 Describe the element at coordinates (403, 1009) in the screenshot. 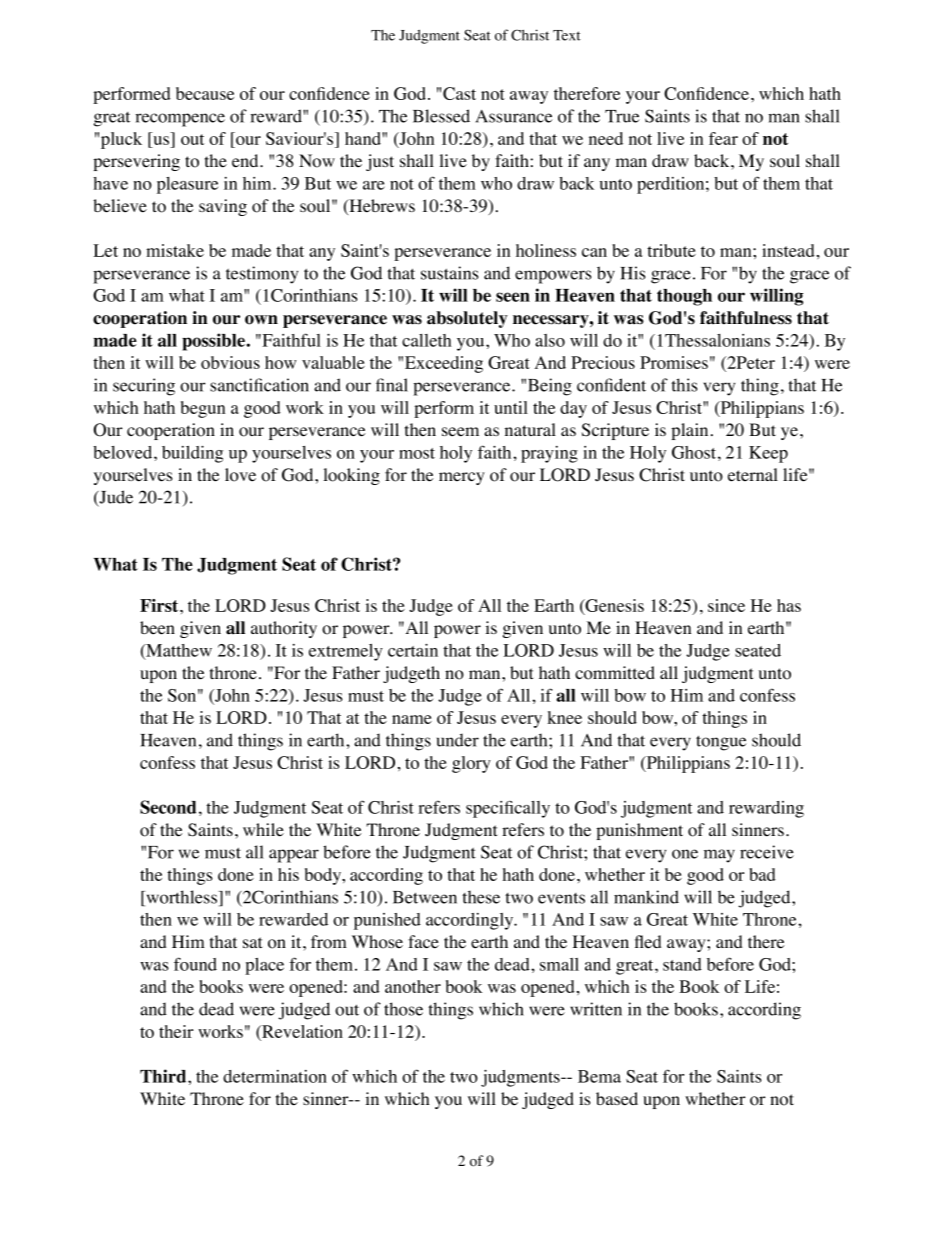

I see `those` at that location.
